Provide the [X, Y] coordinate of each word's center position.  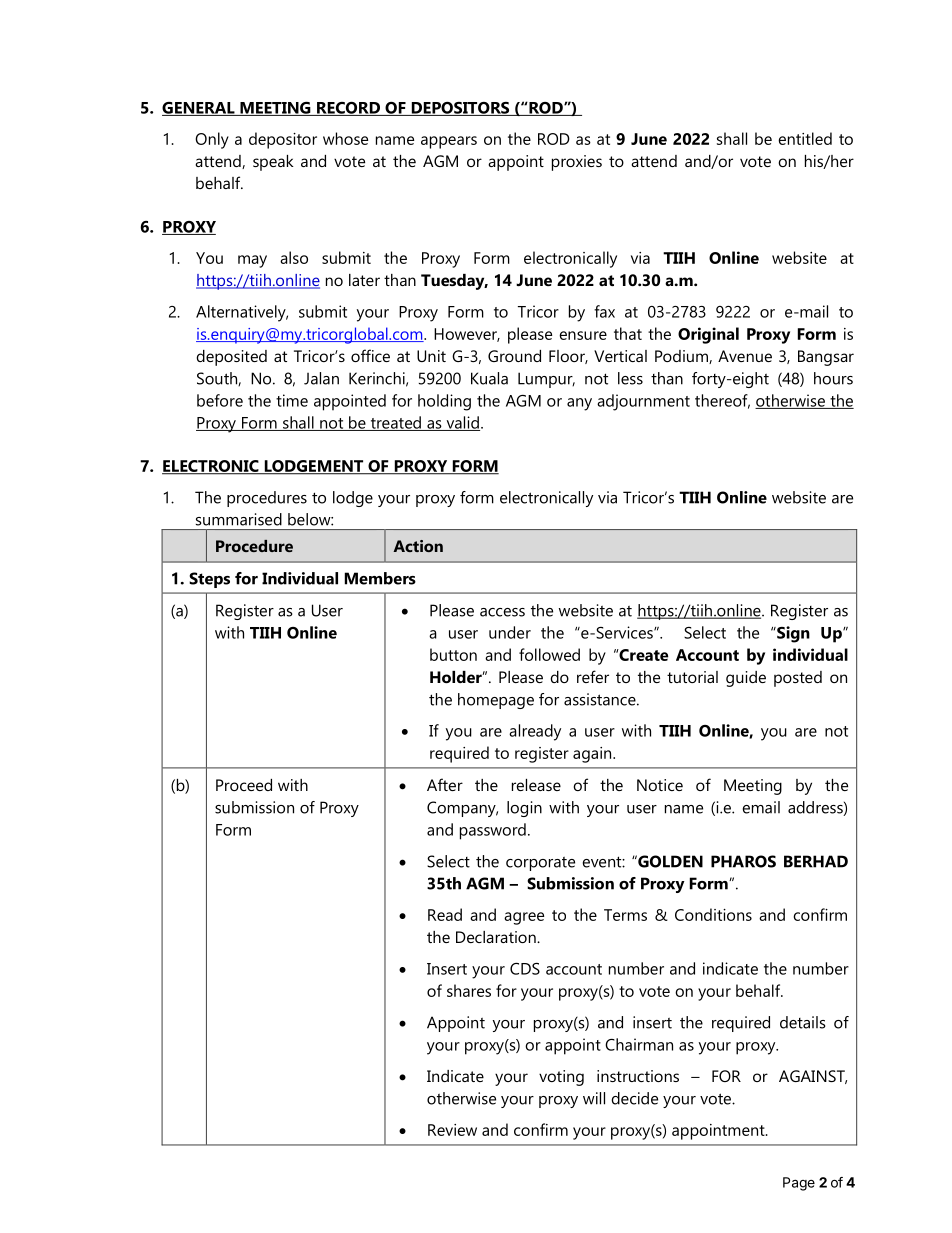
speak [273, 163]
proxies [577, 163]
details [803, 1022]
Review [452, 1130]
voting [561, 1078]
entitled [805, 138]
